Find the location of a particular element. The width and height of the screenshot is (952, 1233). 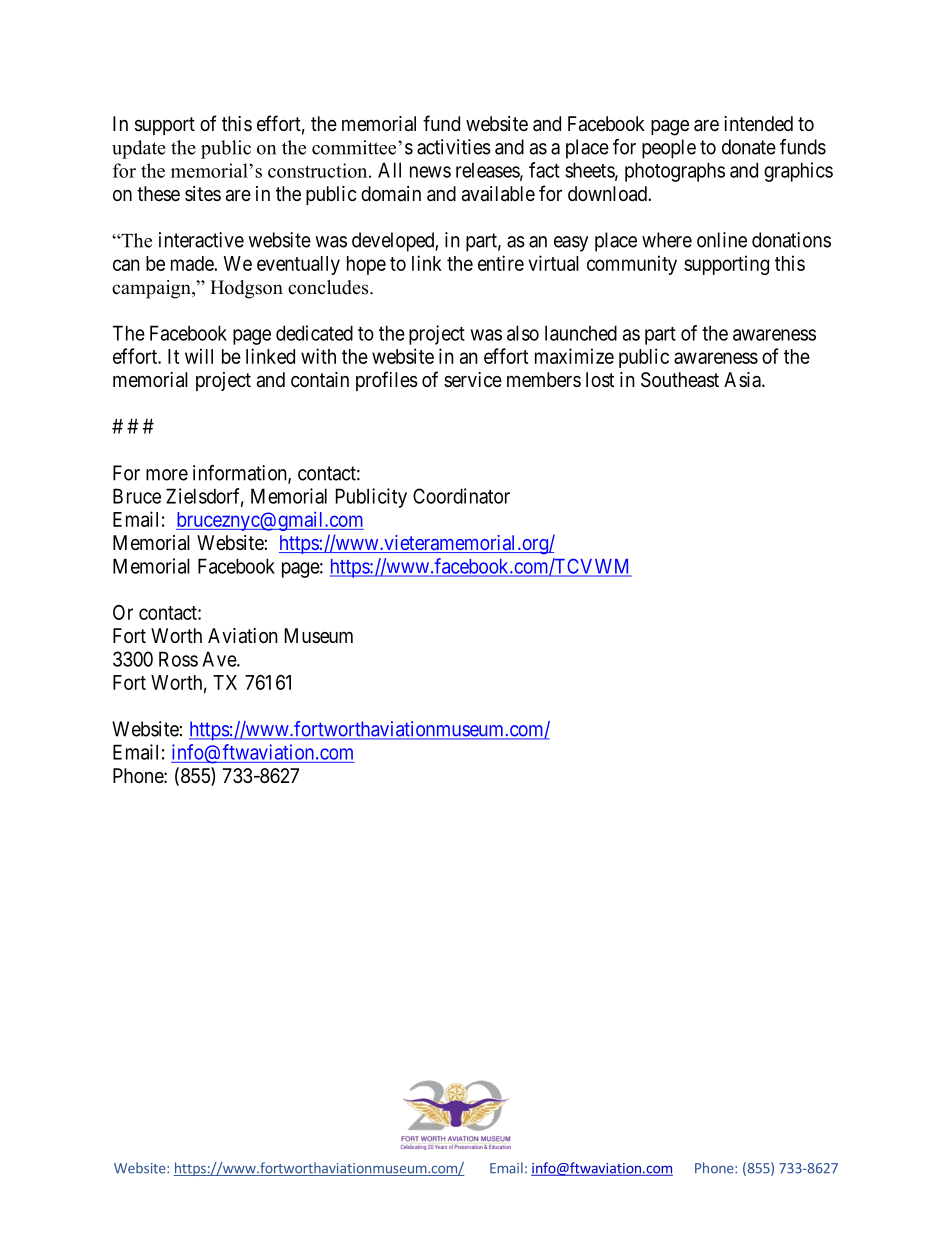

more is located at coordinates (167, 475).
